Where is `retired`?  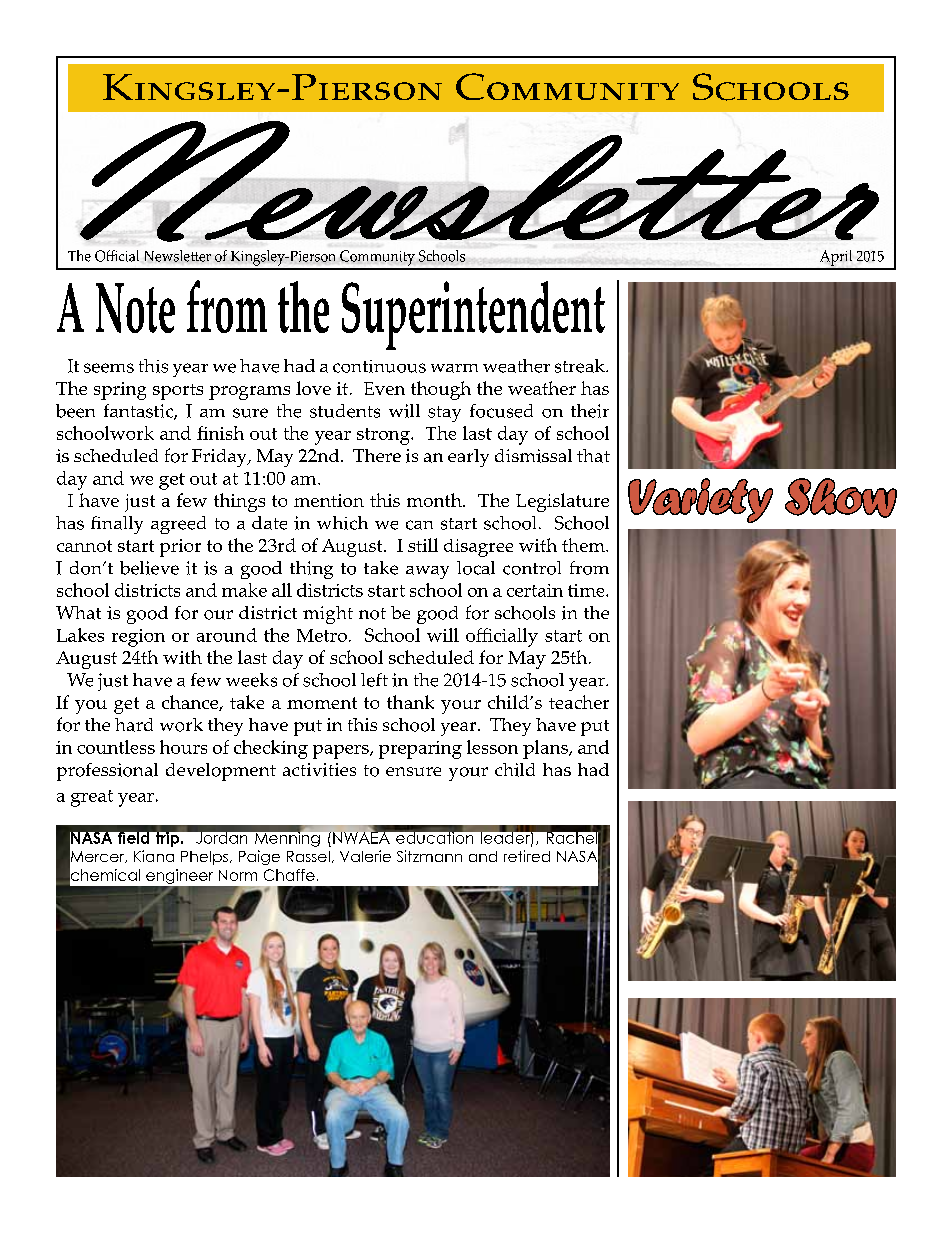 retired is located at coordinates (527, 856).
